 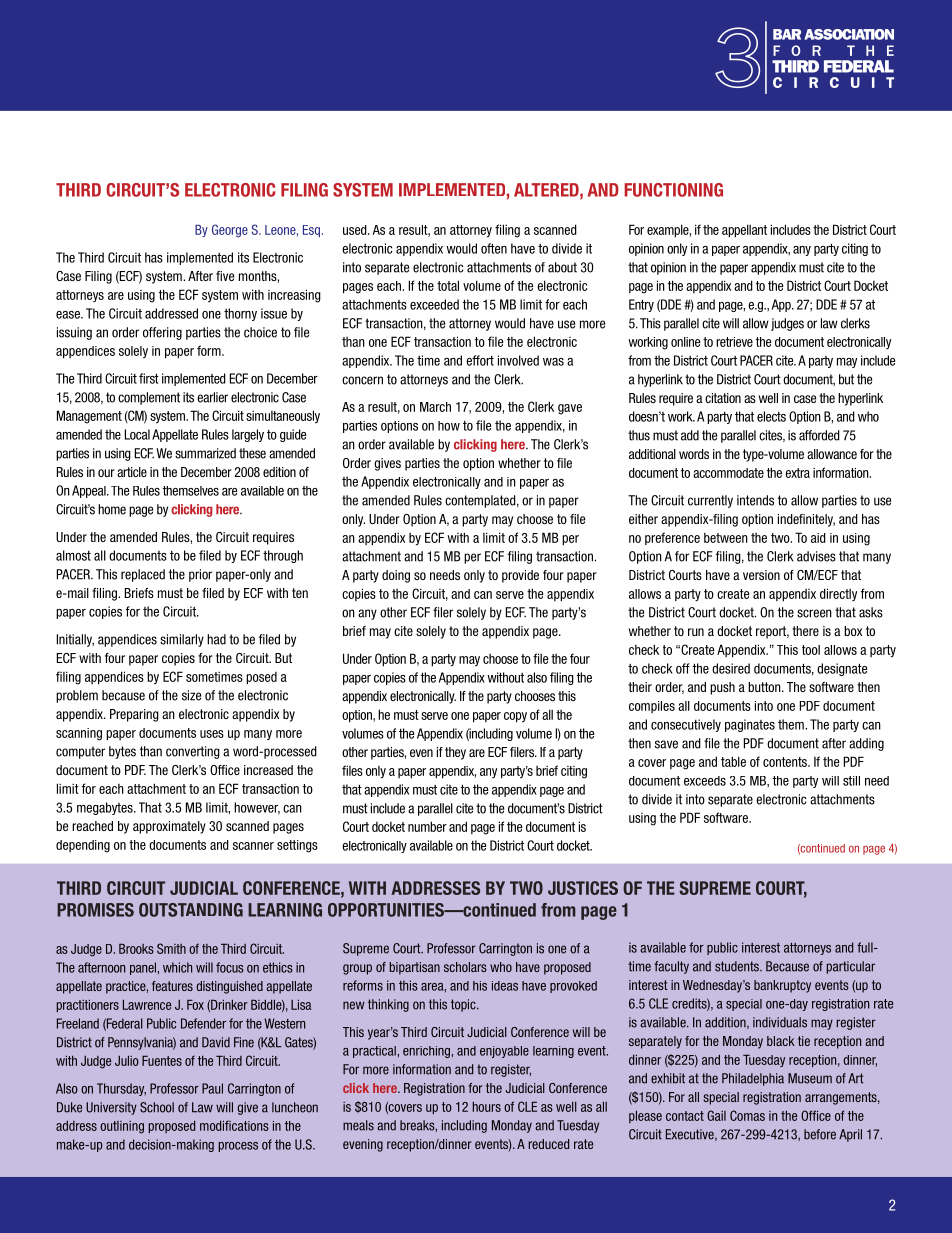 What do you see at coordinates (487, 1107) in the screenshot?
I see `hours` at bounding box center [487, 1107].
